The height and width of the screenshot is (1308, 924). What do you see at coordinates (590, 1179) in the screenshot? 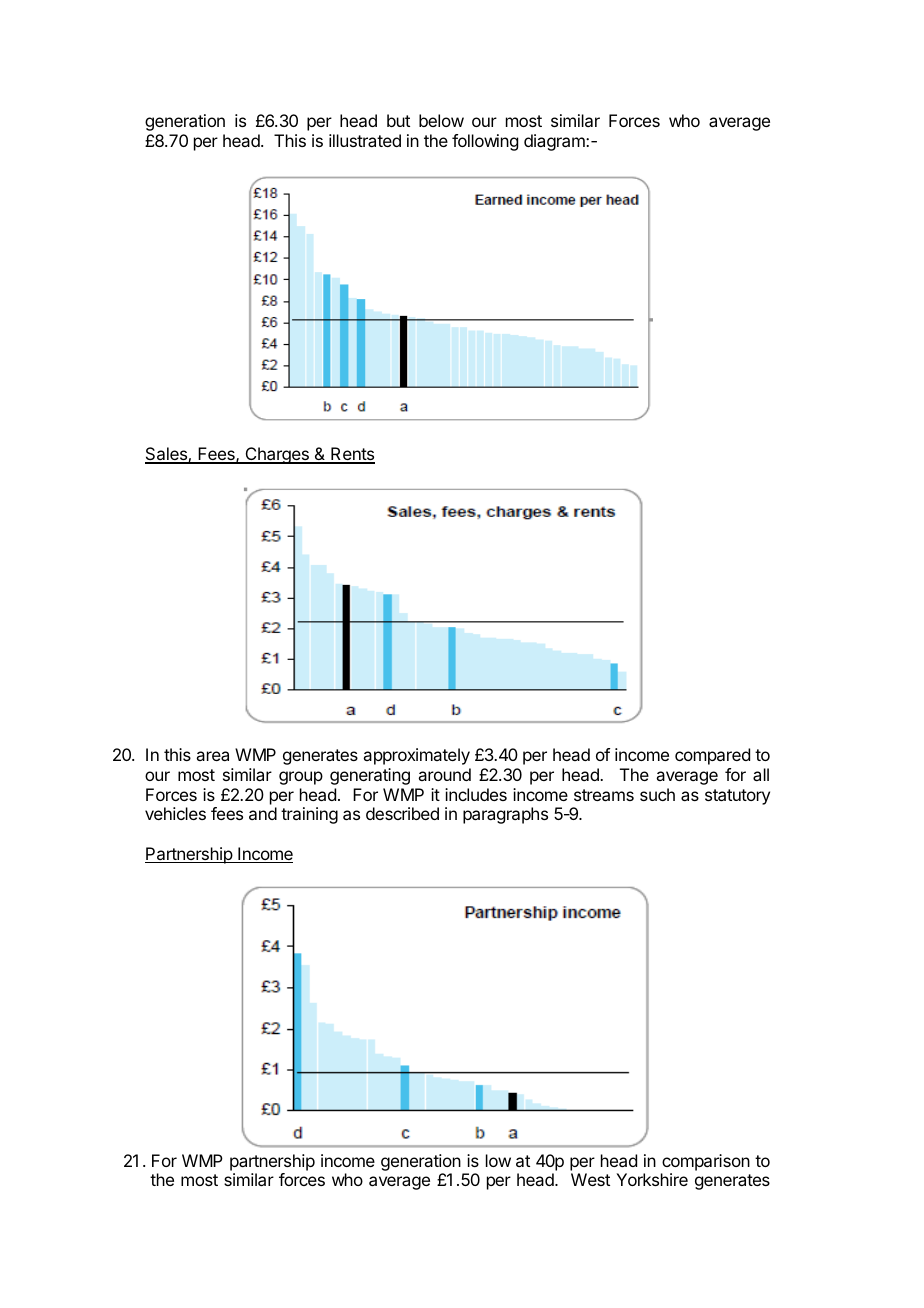
I see `West` at bounding box center [590, 1179].
